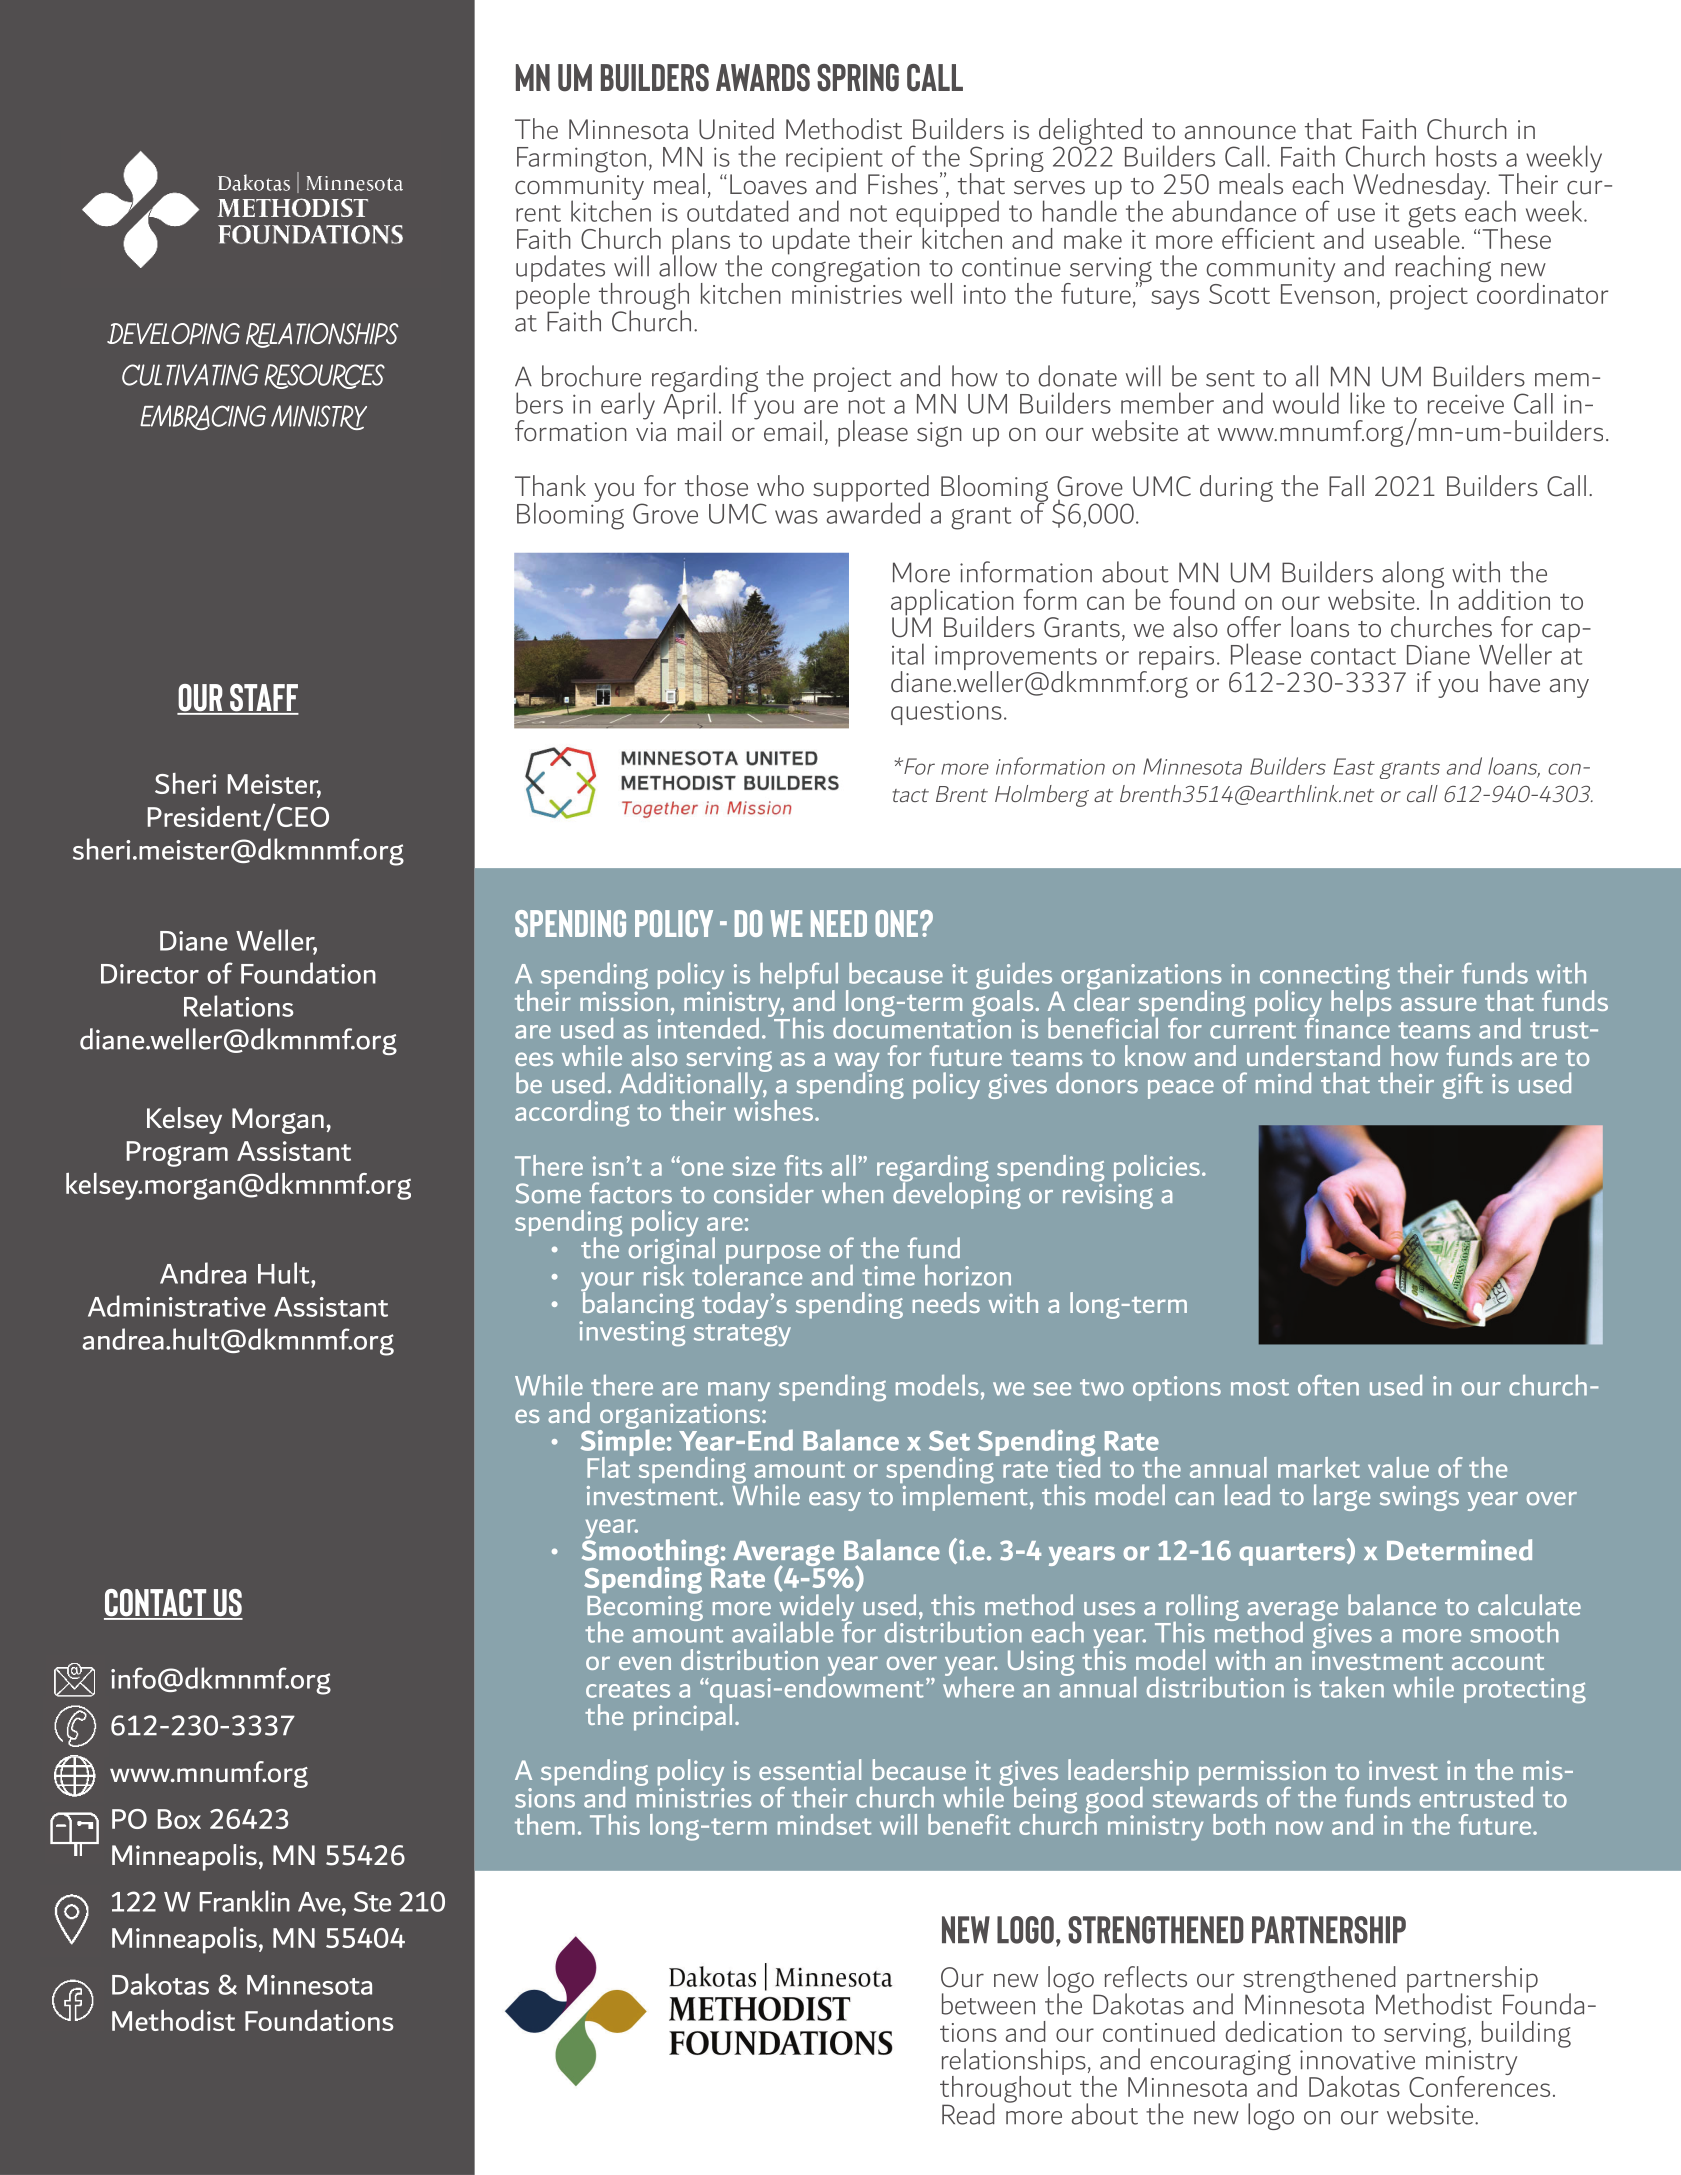 The image size is (1681, 2175). Describe the element at coordinates (857, 1063) in the screenshot. I see `way` at that location.
